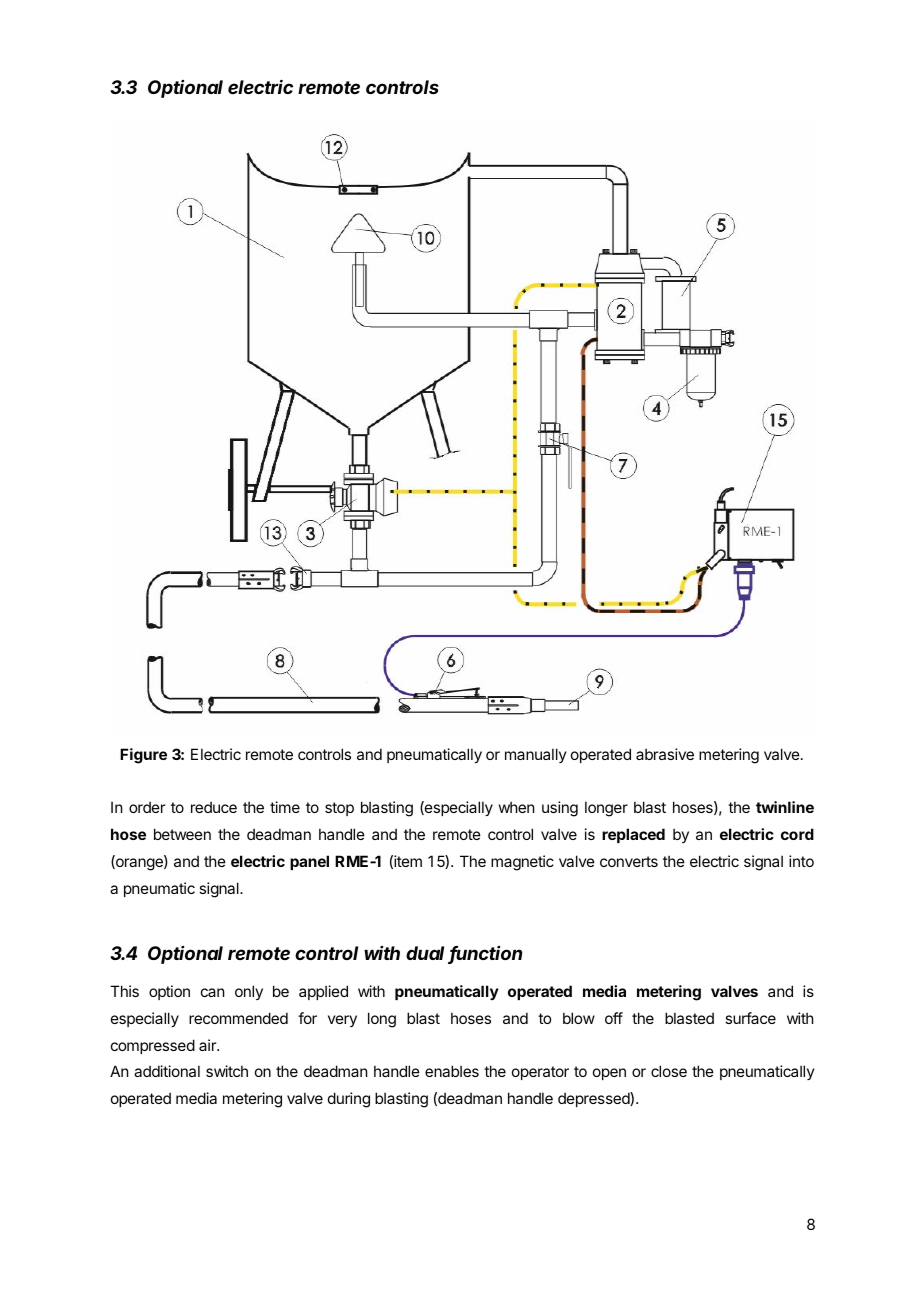 The height and width of the screenshot is (1308, 924). I want to click on dual, so click(425, 953).
